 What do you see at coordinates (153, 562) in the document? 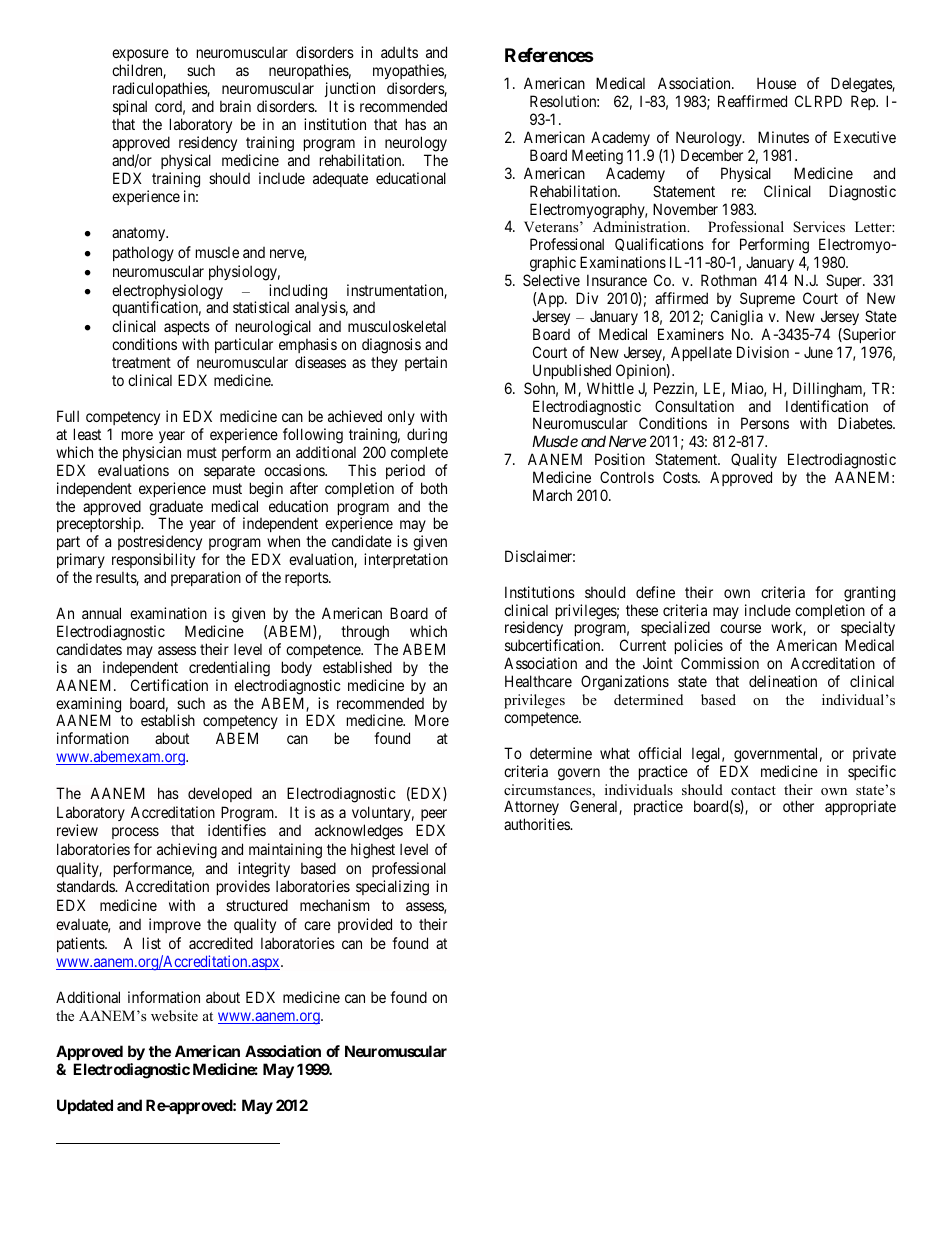
I see `responsibility` at bounding box center [153, 562].
